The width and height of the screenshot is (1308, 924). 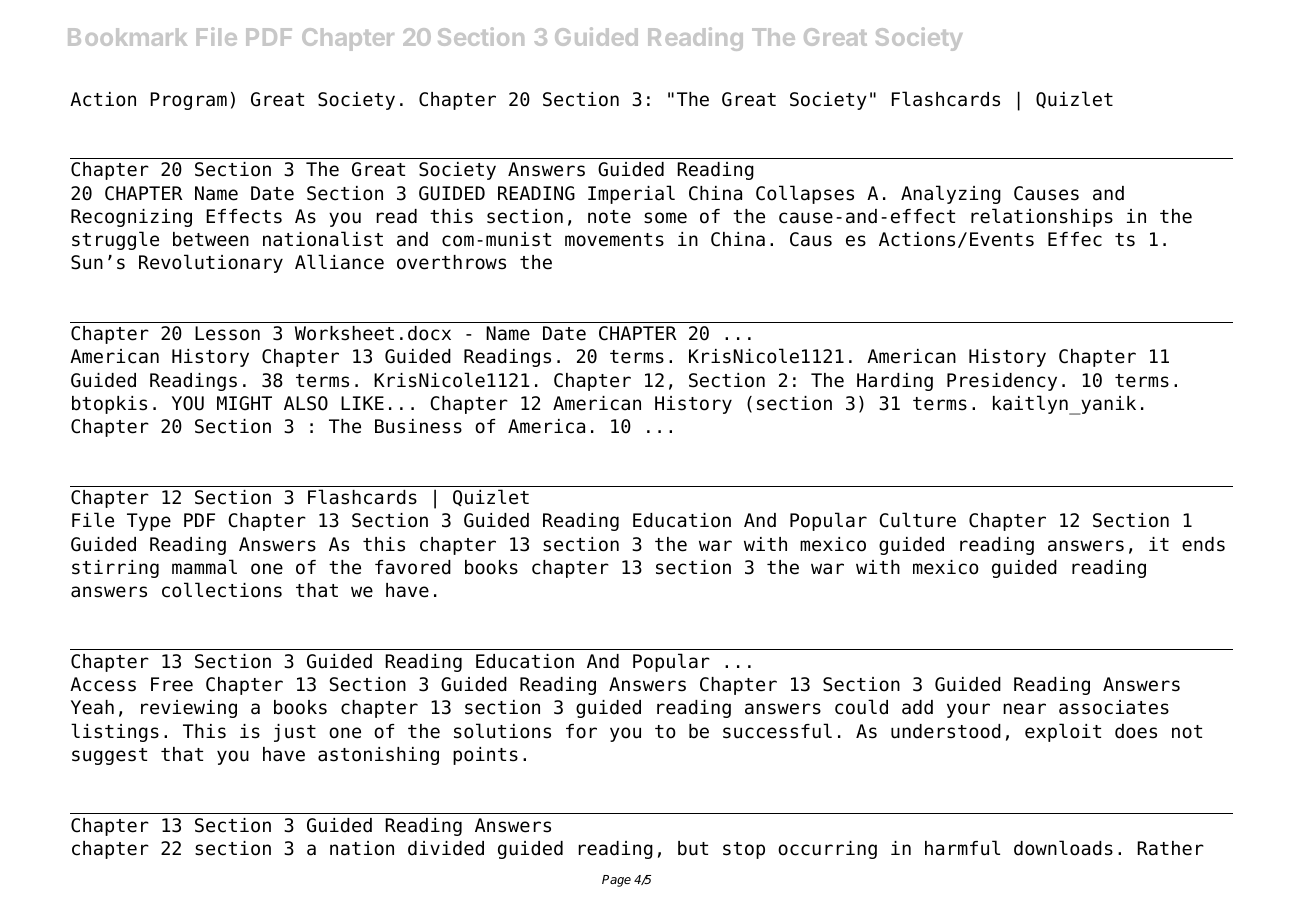 What do you see at coordinates (446, 848) in the screenshot?
I see `divided` at bounding box center [446, 848].
